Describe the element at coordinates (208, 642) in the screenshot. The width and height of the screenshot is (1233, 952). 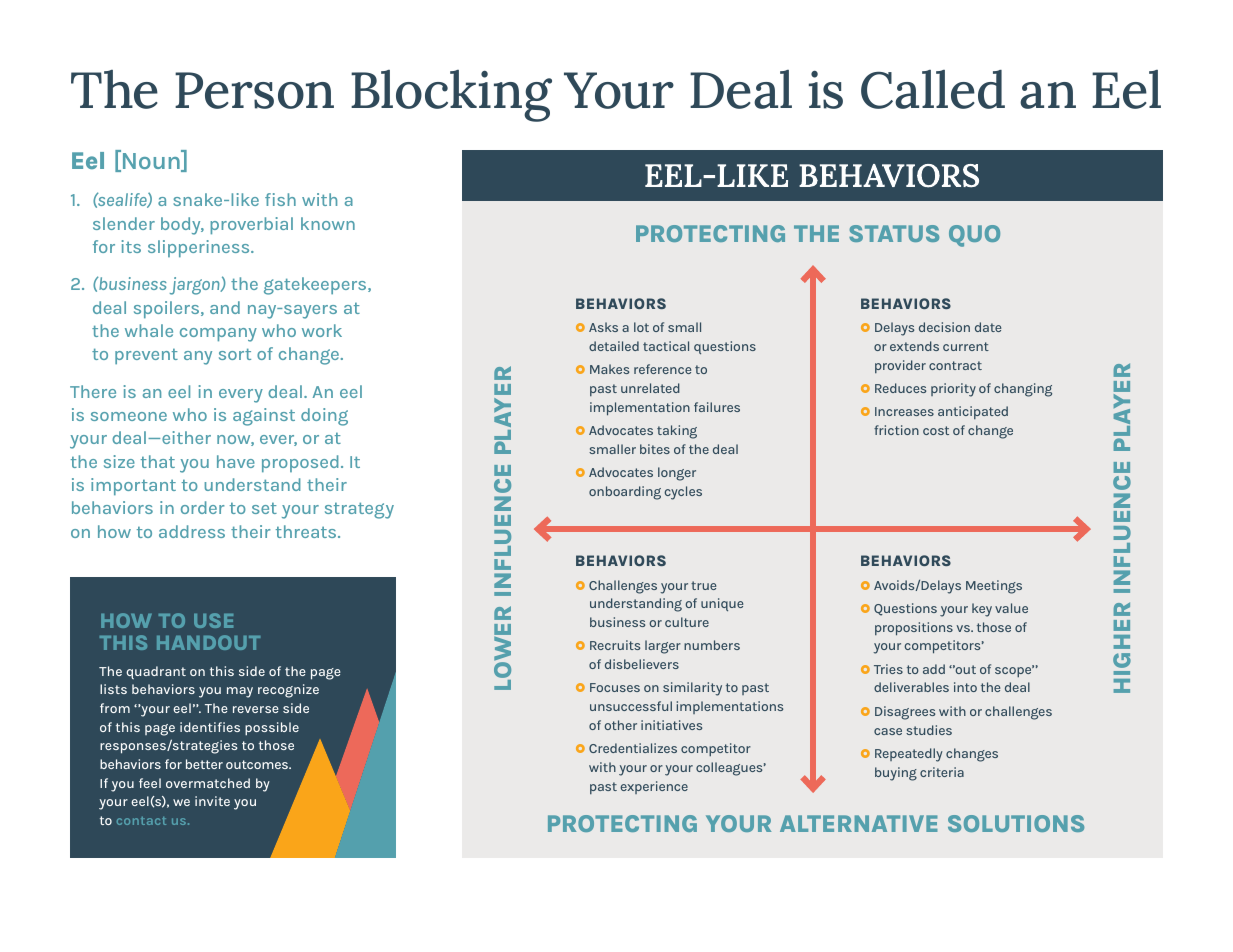
I see `HANDOUT` at that location.
